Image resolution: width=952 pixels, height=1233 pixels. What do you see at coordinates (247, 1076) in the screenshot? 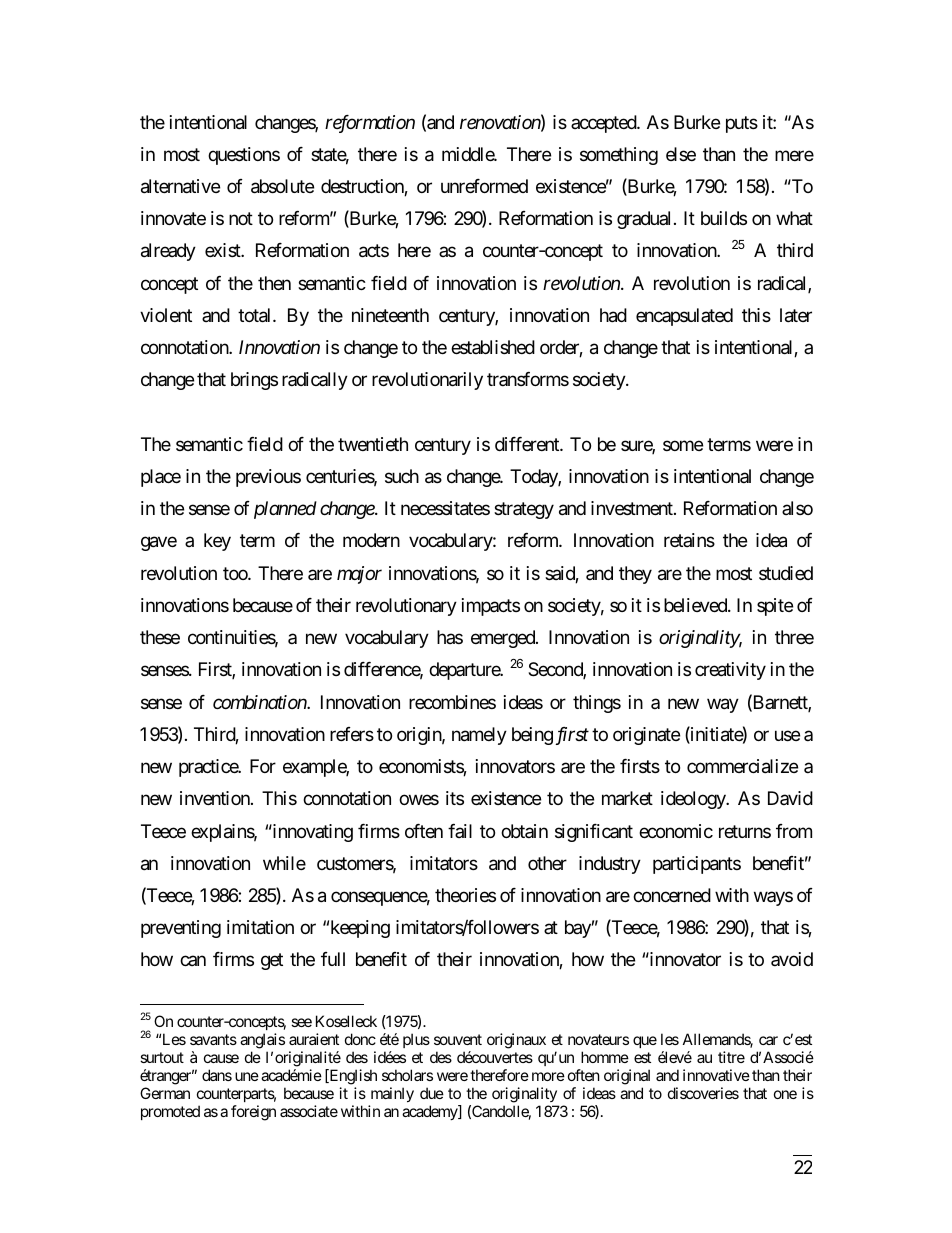
I see `une` at bounding box center [247, 1076].
